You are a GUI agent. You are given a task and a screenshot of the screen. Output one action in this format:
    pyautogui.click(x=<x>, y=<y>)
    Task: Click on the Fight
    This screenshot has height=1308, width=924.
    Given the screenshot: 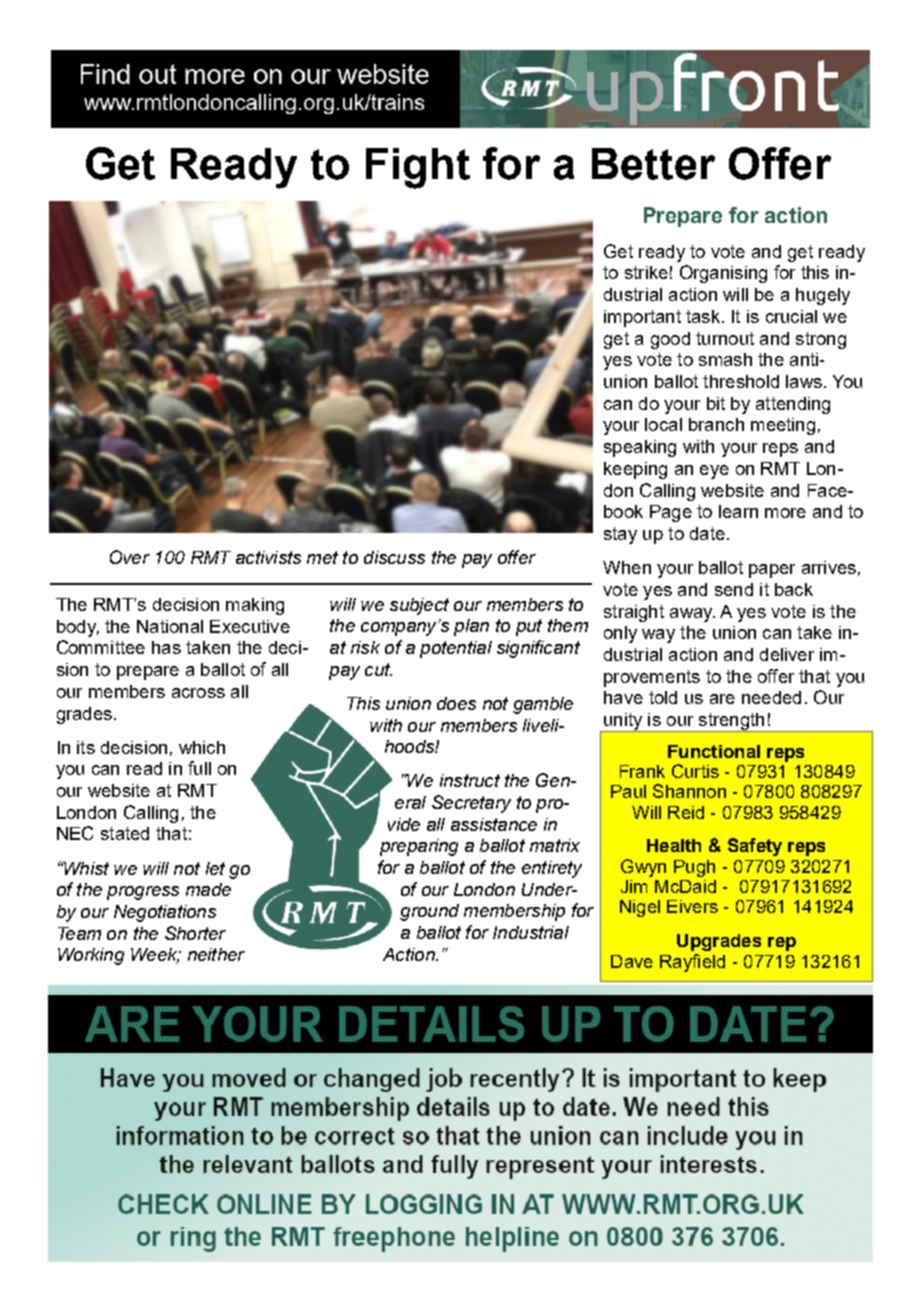 What is the action you would take?
    pyautogui.click(x=418, y=168)
